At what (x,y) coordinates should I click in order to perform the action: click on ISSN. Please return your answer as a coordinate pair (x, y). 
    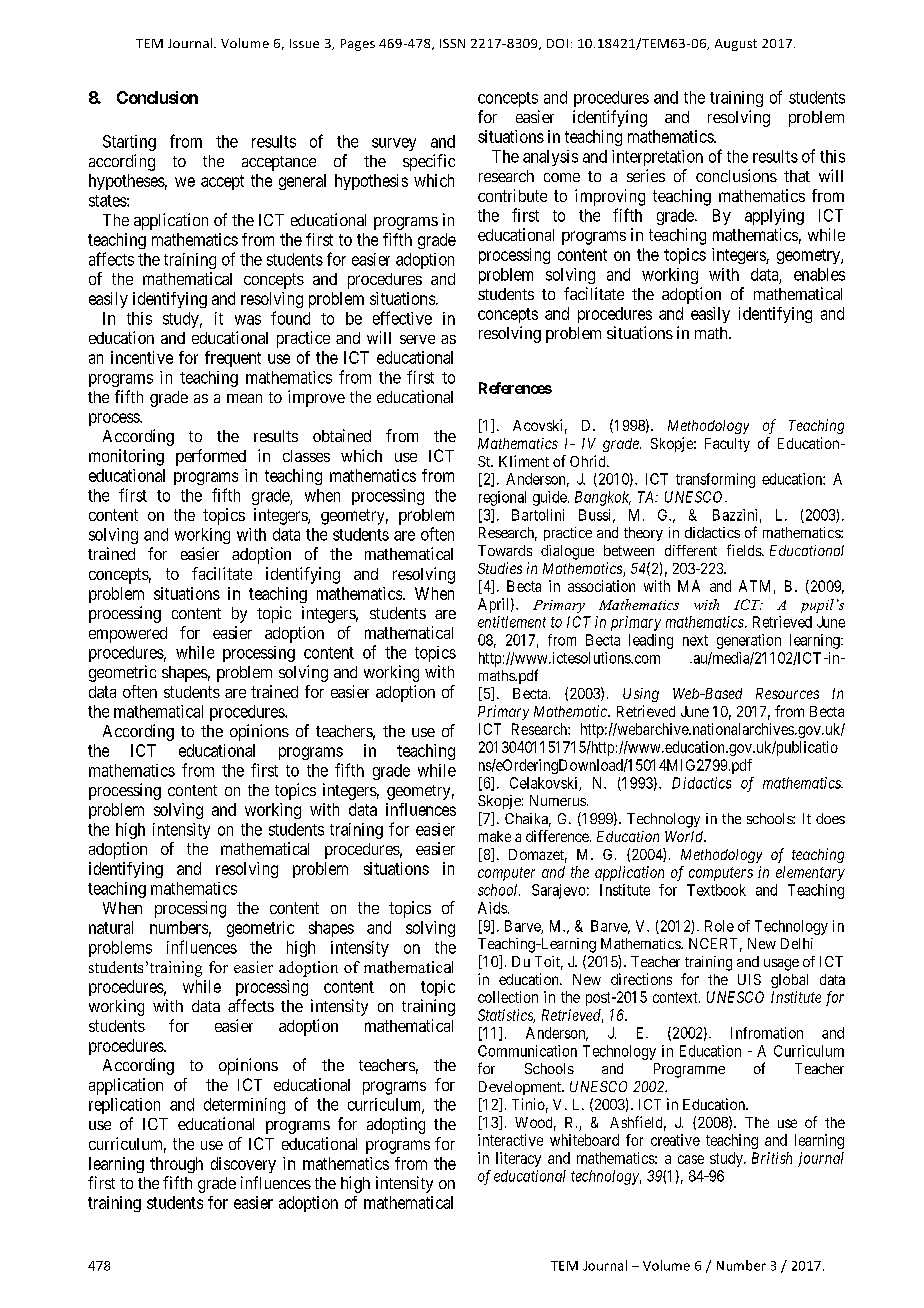
    Looking at the image, I should click on (452, 43).
